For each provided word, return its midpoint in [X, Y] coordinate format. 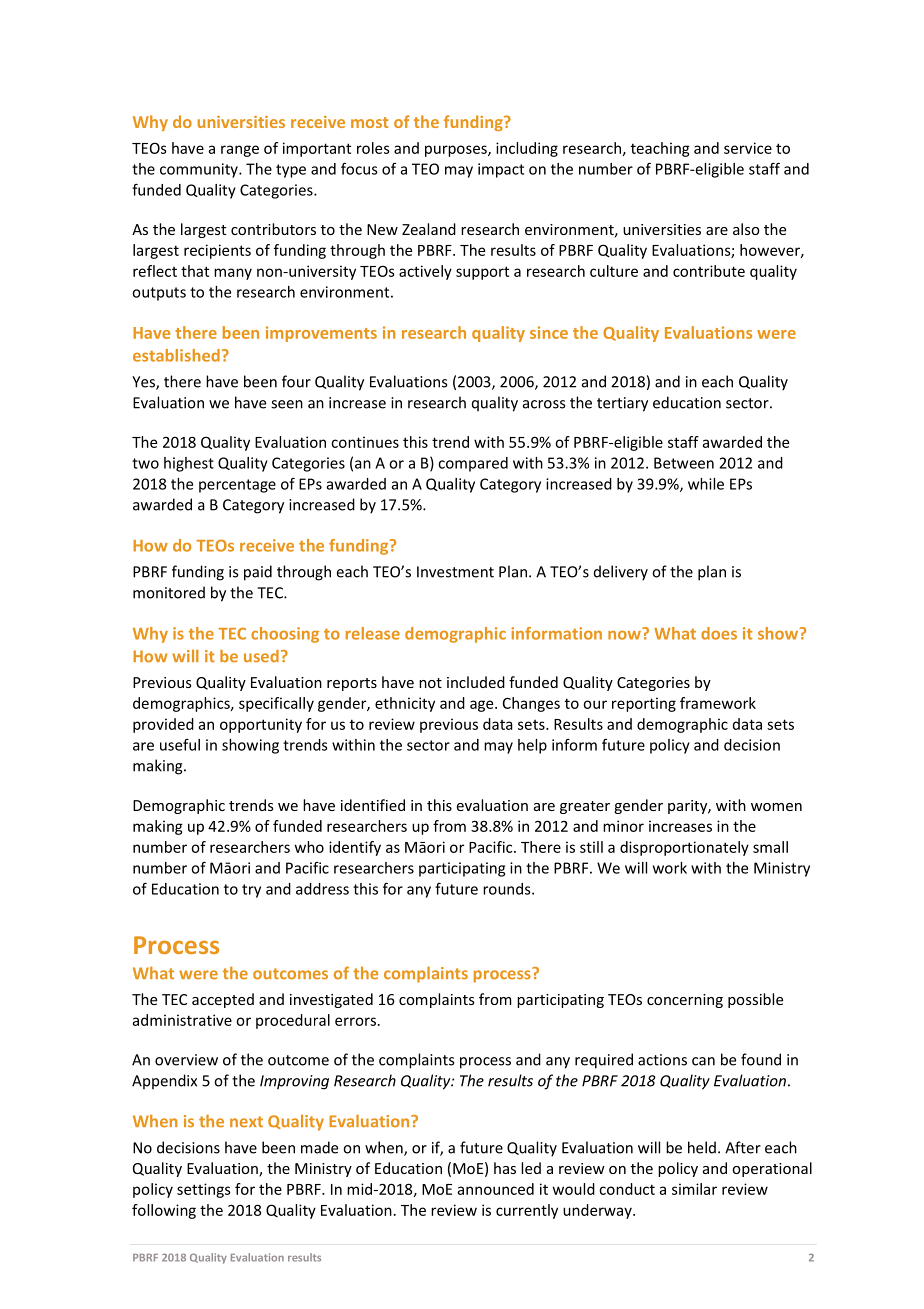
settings [204, 1190]
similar [694, 1189]
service [748, 148]
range [240, 151]
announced [496, 1189]
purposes [457, 151]
